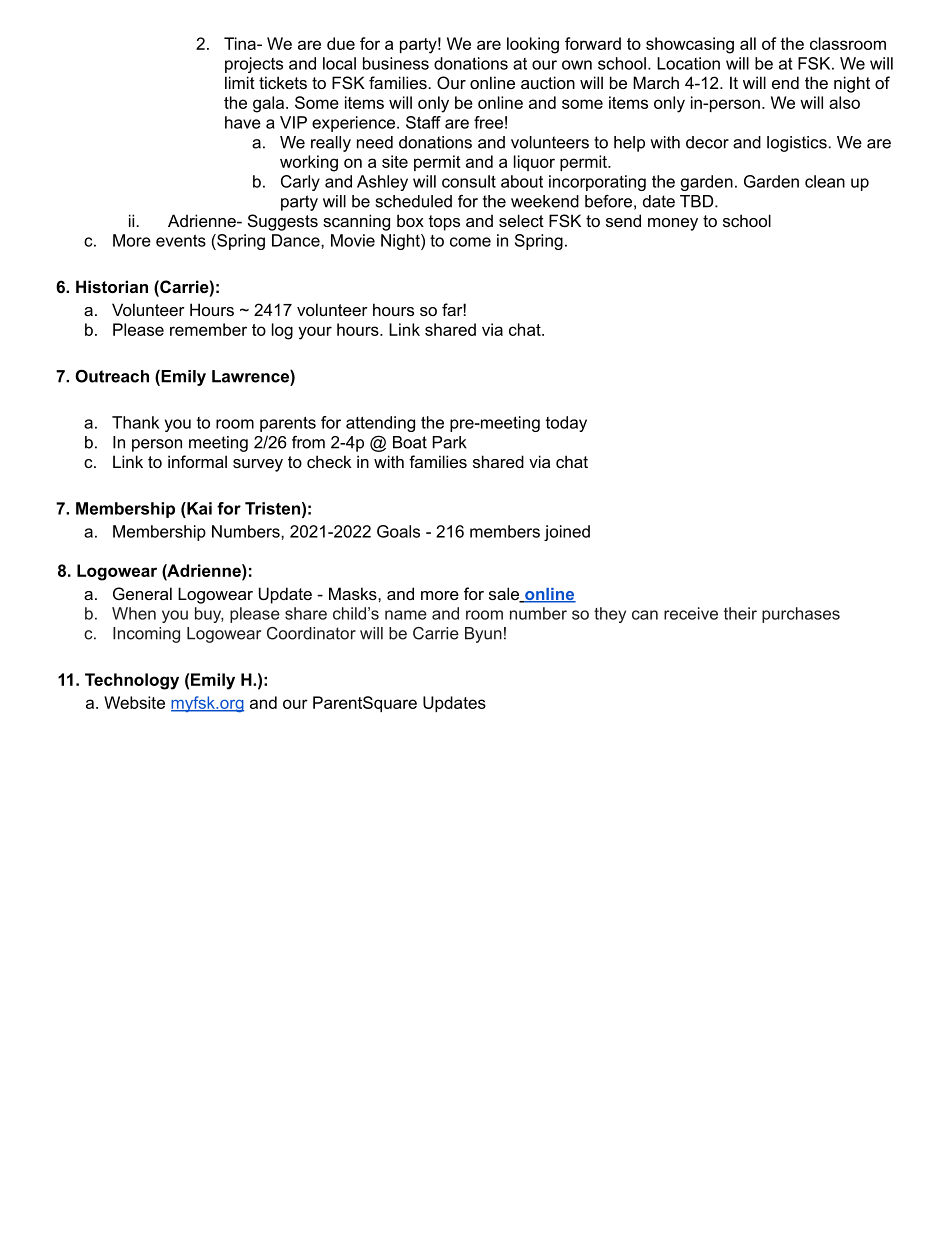 The height and width of the screenshot is (1233, 952). I want to click on today, so click(566, 424).
